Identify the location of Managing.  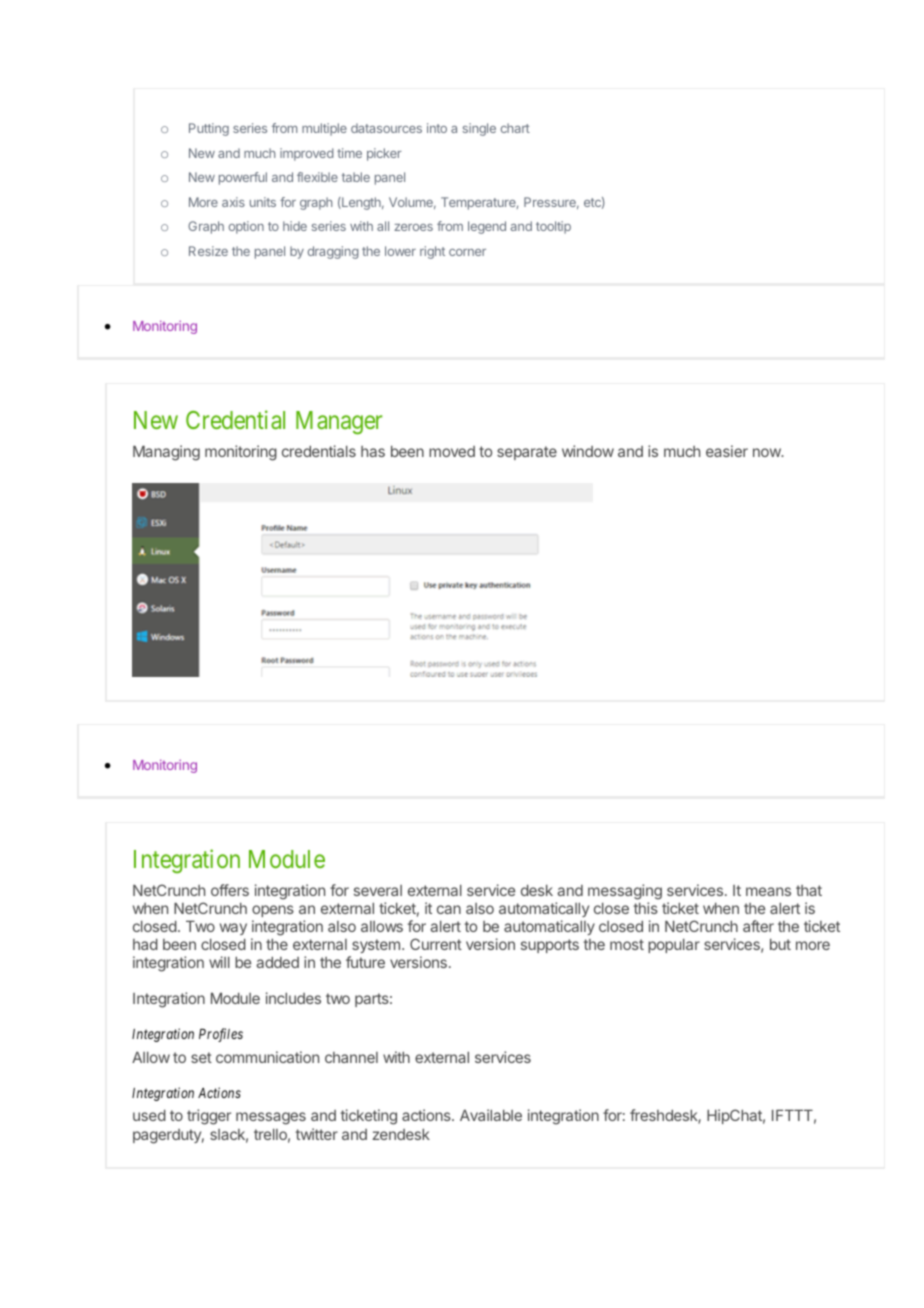
(166, 453).
